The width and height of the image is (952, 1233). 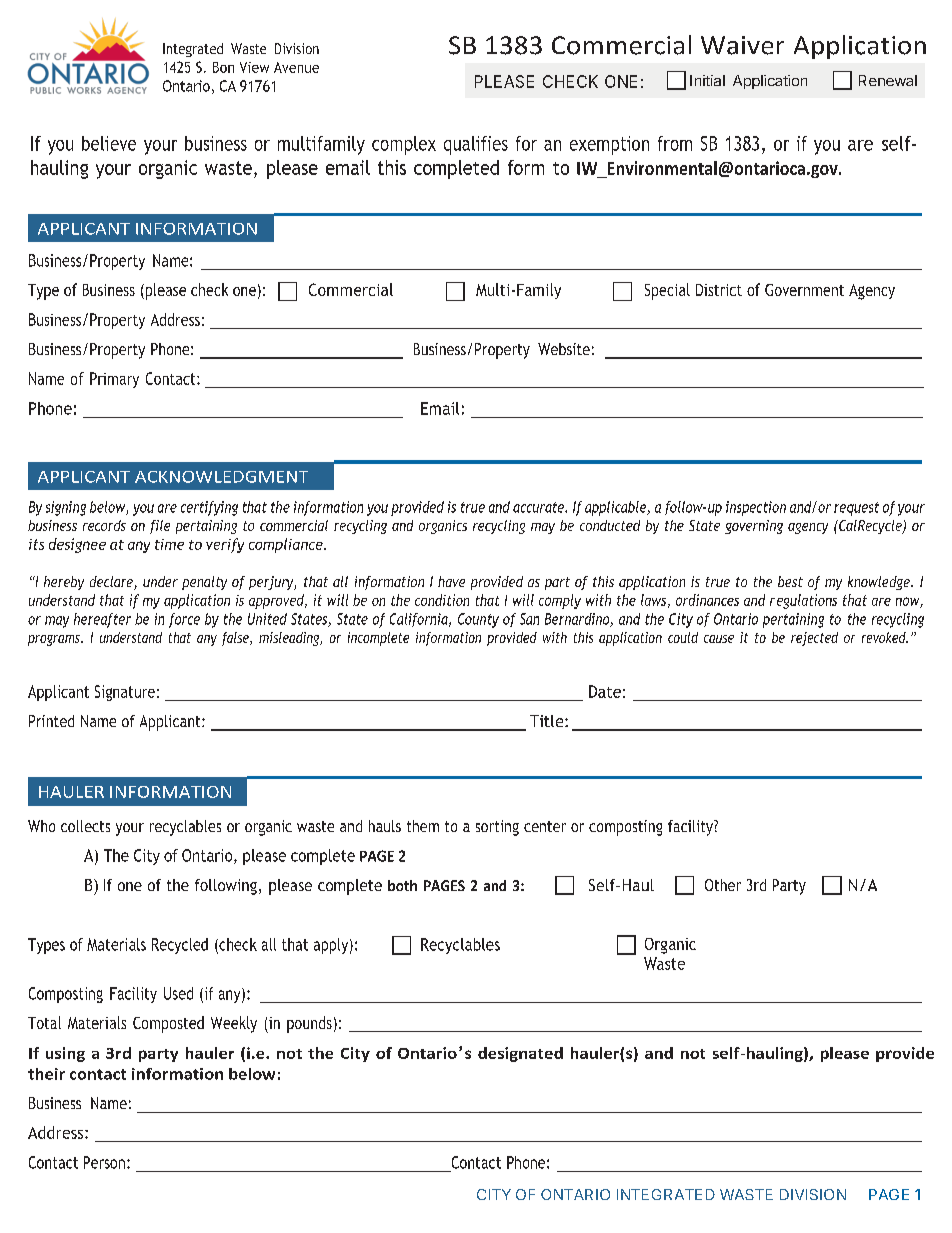 I want to click on declare, so click(x=112, y=583).
